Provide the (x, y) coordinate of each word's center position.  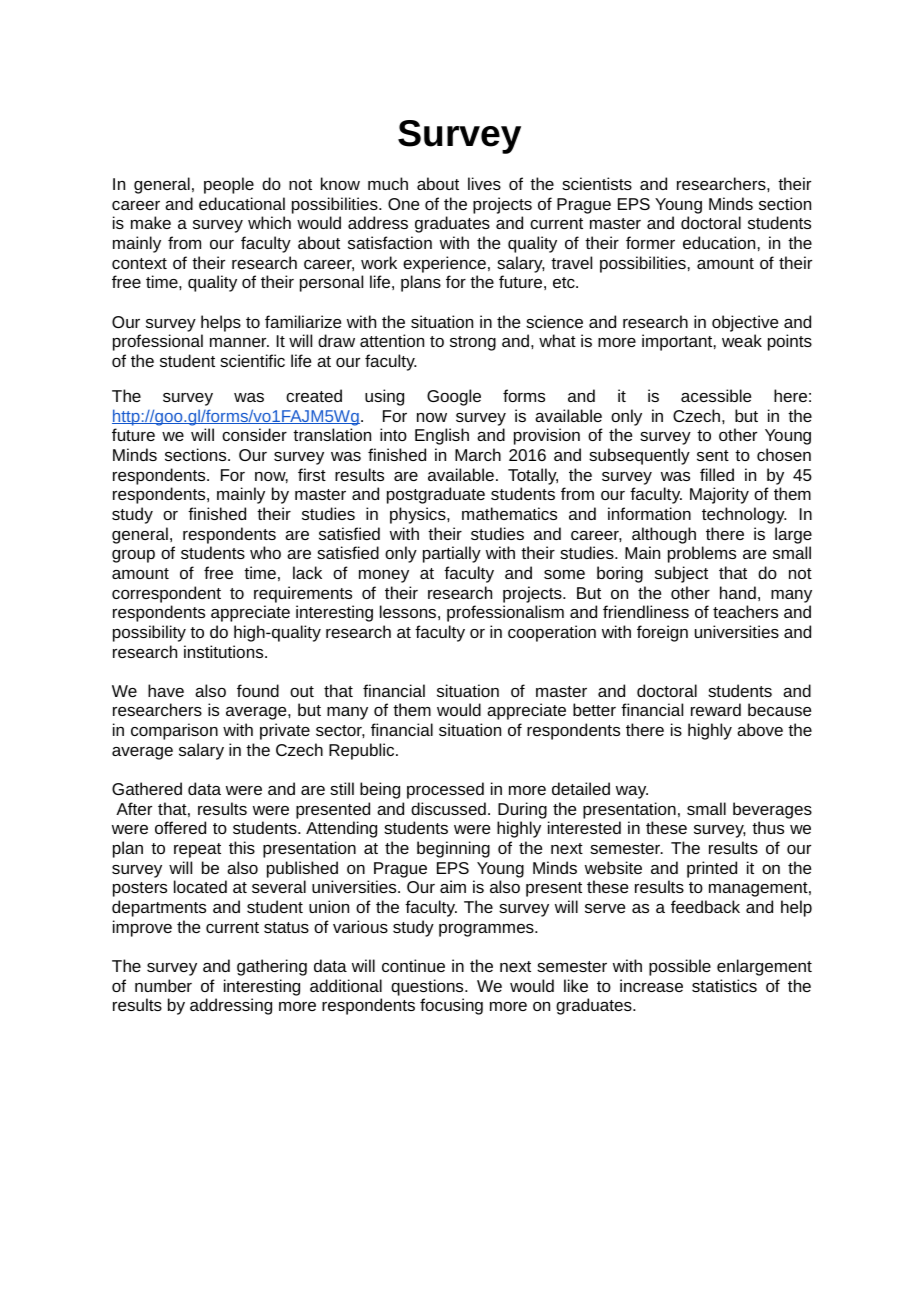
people (229, 185)
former (650, 242)
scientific (252, 360)
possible (680, 967)
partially (452, 554)
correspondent (166, 594)
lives (484, 183)
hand (738, 592)
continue (413, 965)
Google (454, 397)
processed (445, 790)
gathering (272, 967)
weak (742, 340)
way (632, 792)
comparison (174, 731)
